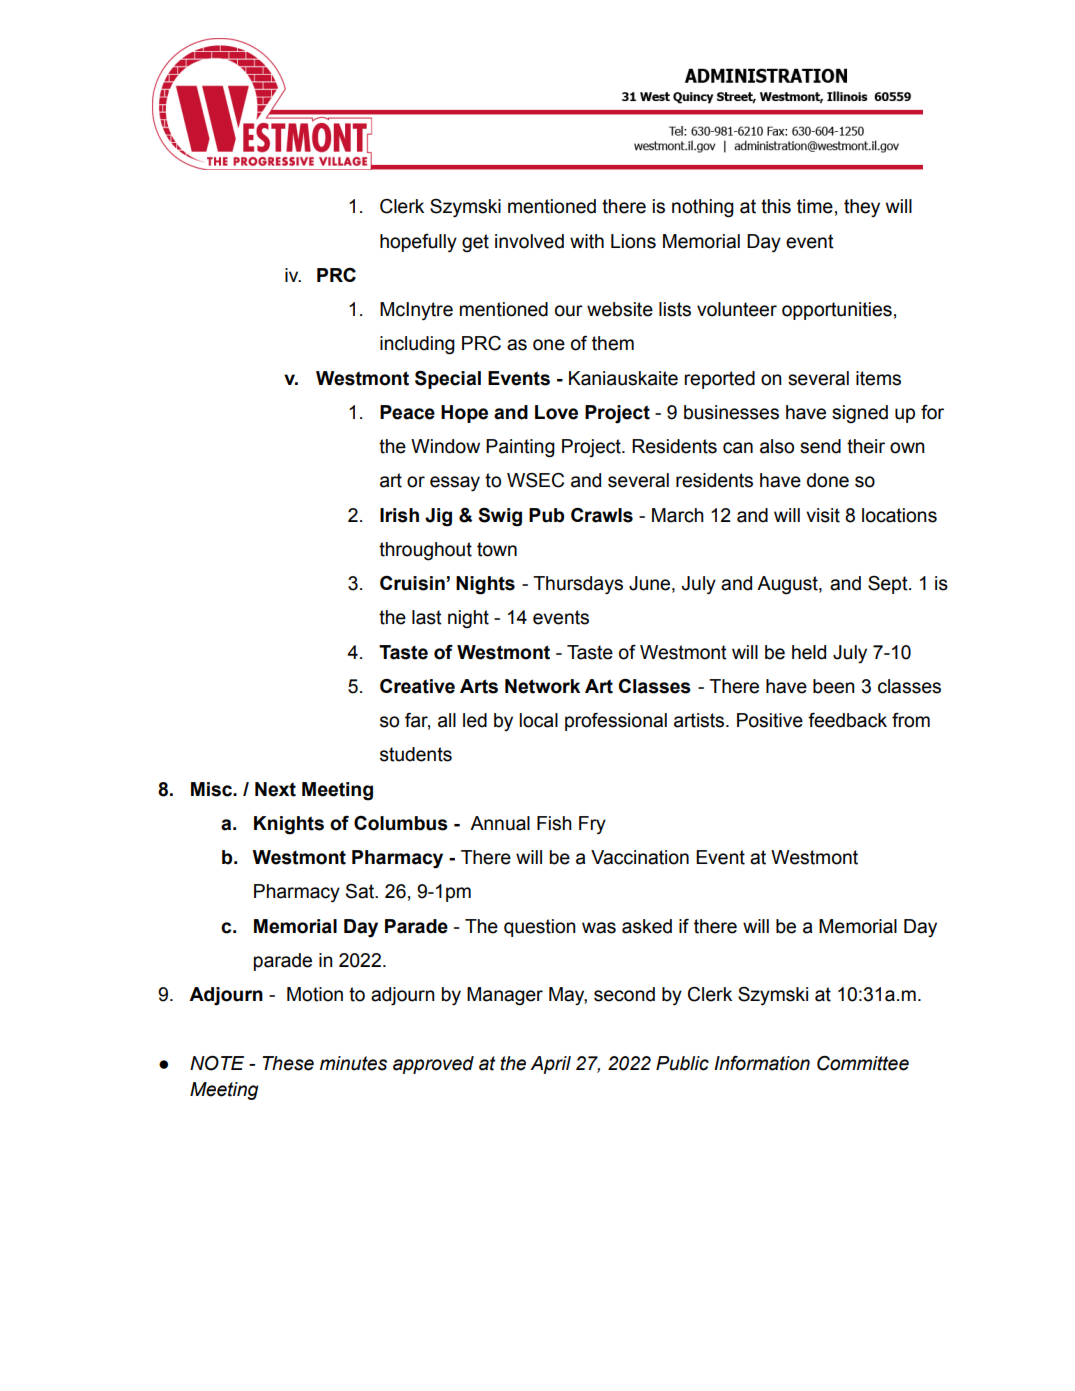  Describe the element at coordinates (556, 412) in the screenshot. I see `Love` at that location.
